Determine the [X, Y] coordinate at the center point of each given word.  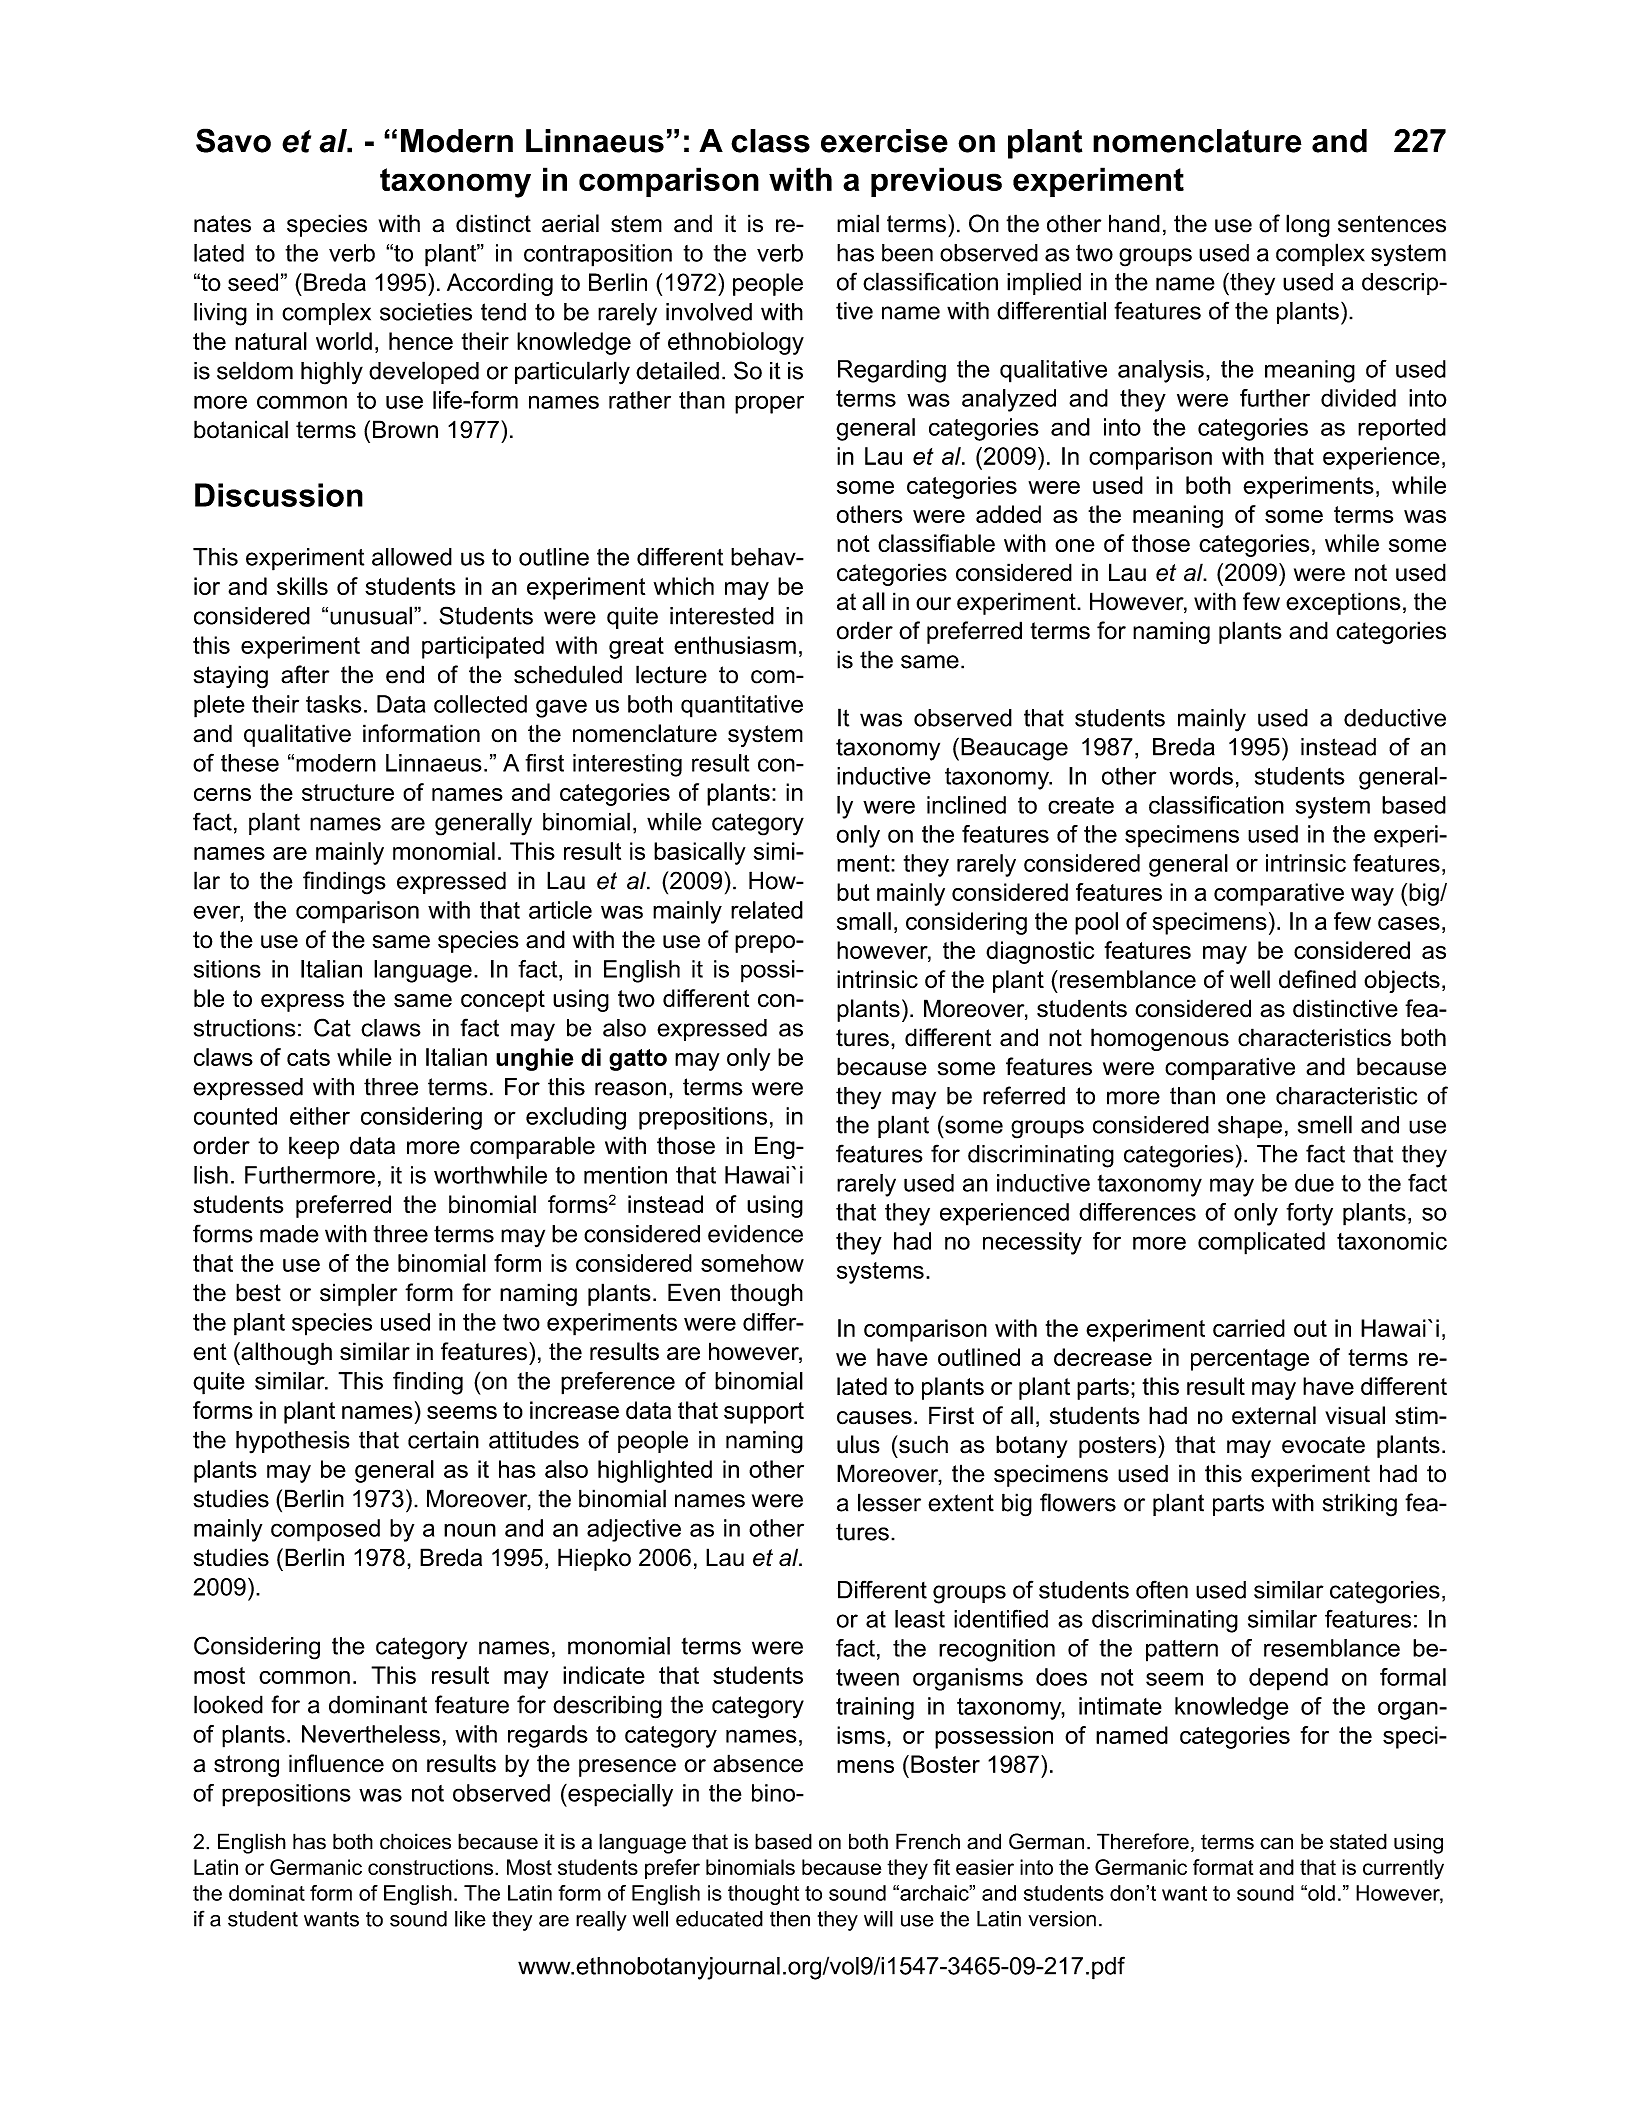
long [1308, 226]
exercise [884, 141]
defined [1317, 979]
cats [308, 1057]
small [864, 921]
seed [253, 282]
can [1276, 1843]
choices [415, 1841]
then [790, 1919]
